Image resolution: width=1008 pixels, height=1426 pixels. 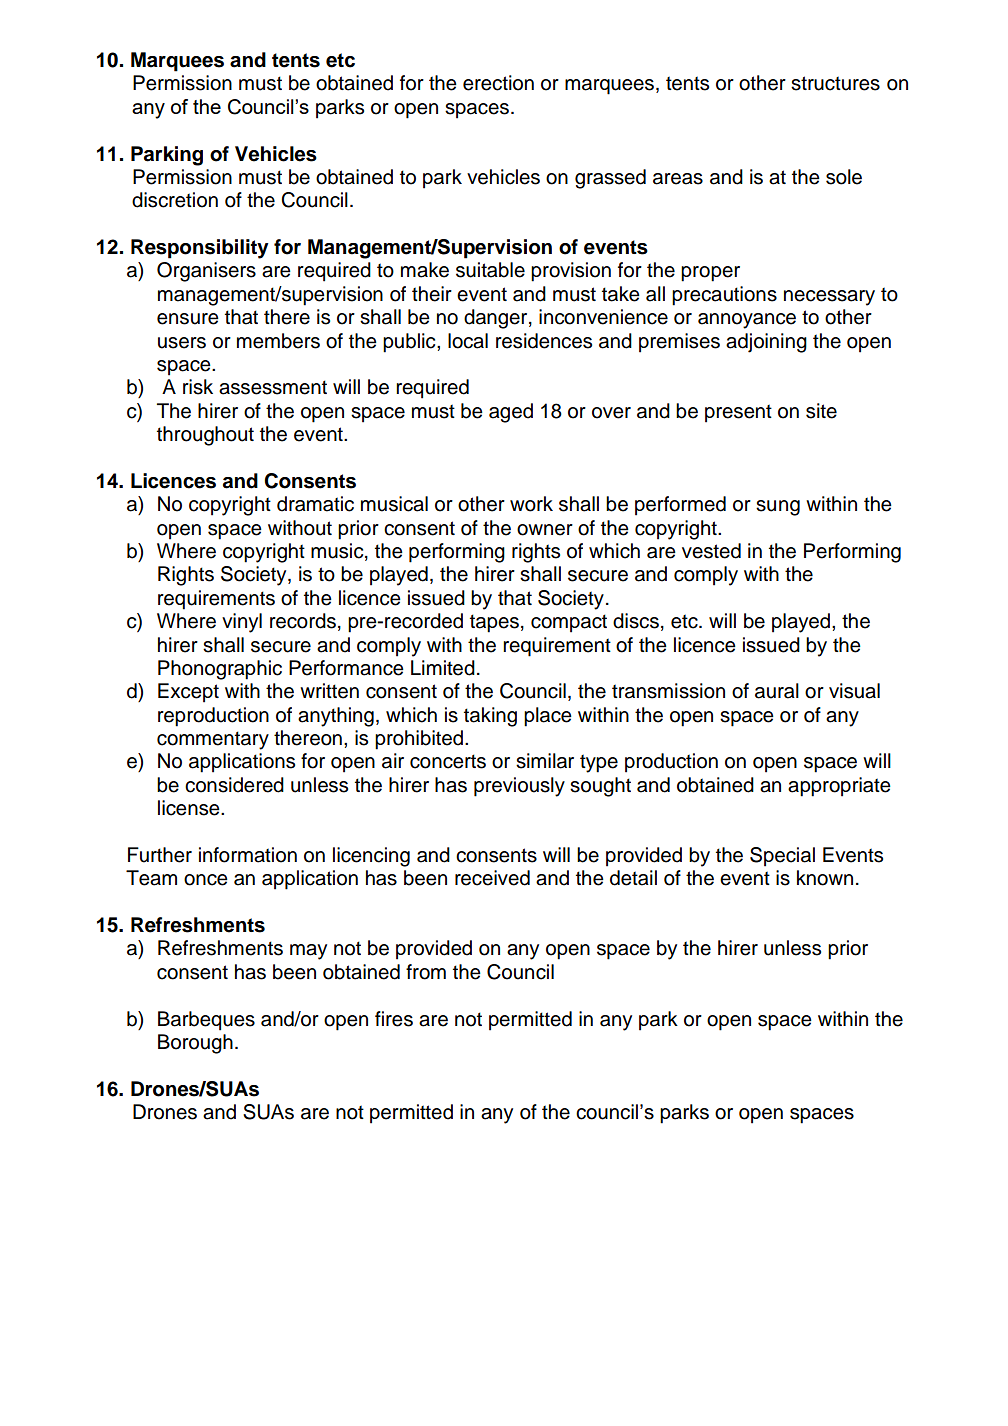 What do you see at coordinates (175, 200) in the screenshot?
I see `discretion` at bounding box center [175, 200].
